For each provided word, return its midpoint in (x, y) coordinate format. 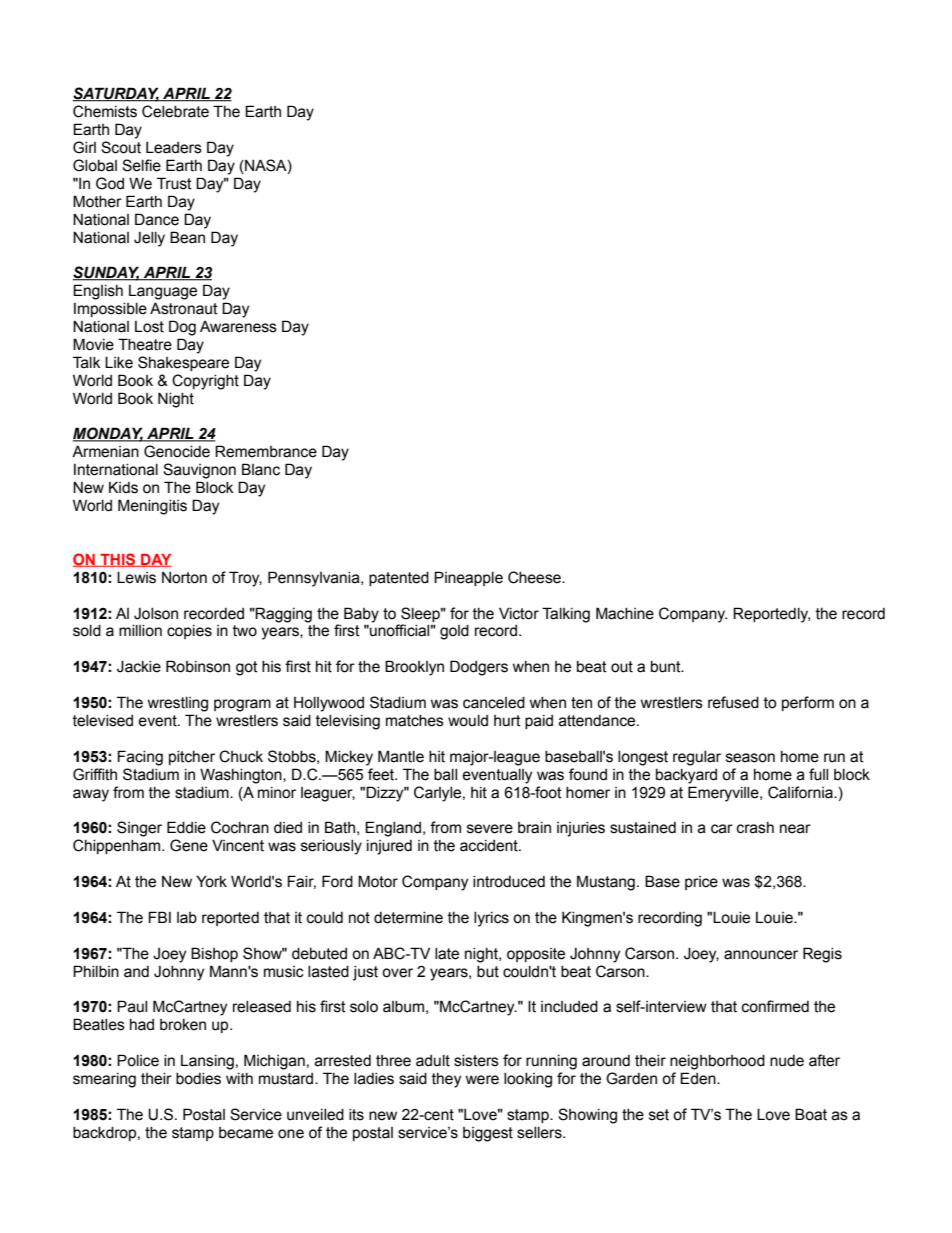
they (446, 1080)
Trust (174, 183)
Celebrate (175, 111)
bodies (198, 1079)
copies (189, 632)
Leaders (174, 148)
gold (454, 632)
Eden (699, 1078)
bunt (667, 667)
